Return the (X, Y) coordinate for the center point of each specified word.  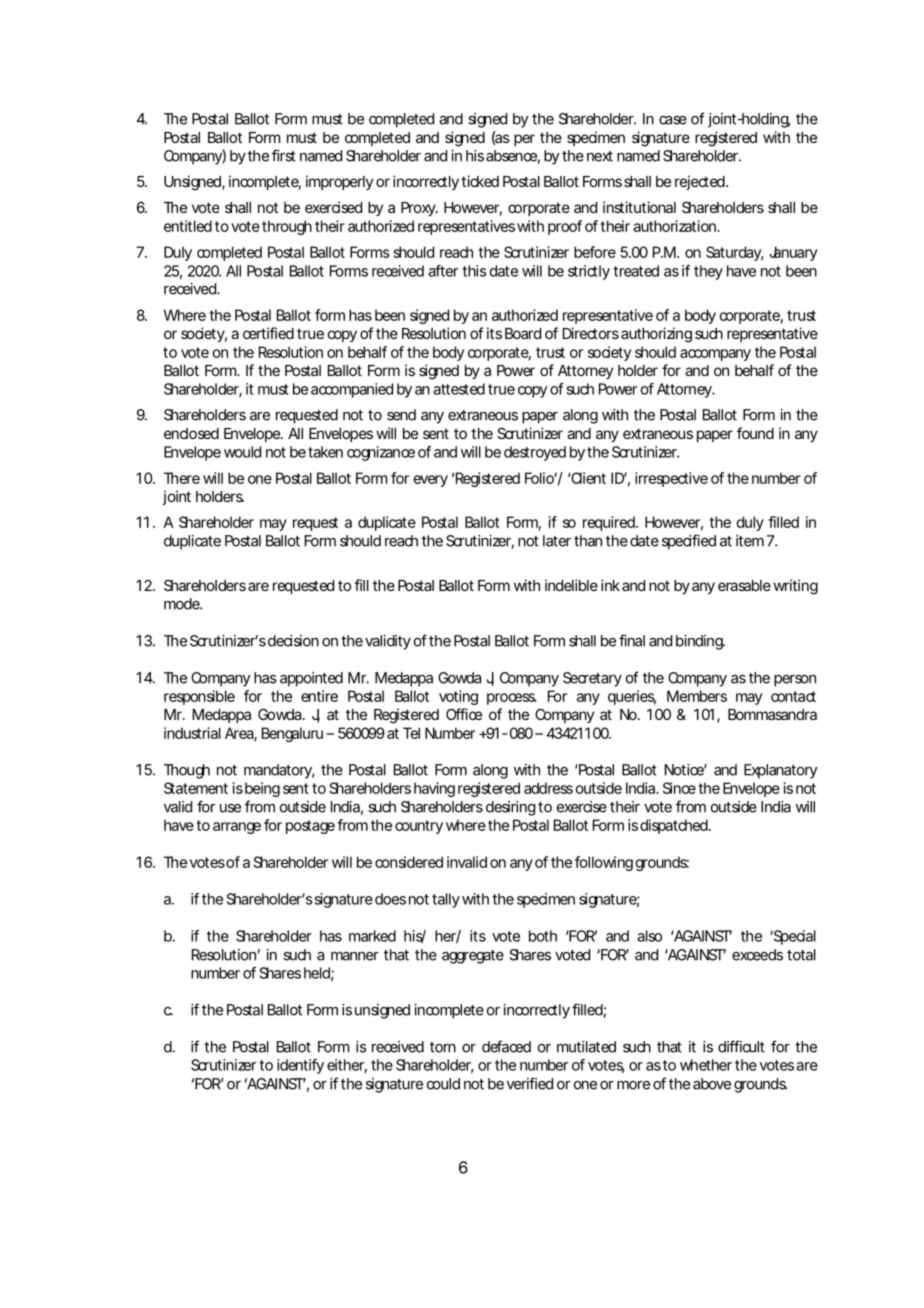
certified (268, 333)
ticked (480, 181)
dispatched (675, 826)
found (755, 433)
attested (459, 389)
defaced (506, 1046)
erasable (744, 585)
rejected (701, 182)
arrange (237, 828)
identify (300, 1066)
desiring (510, 808)
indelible (571, 585)
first (284, 155)
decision (293, 641)
